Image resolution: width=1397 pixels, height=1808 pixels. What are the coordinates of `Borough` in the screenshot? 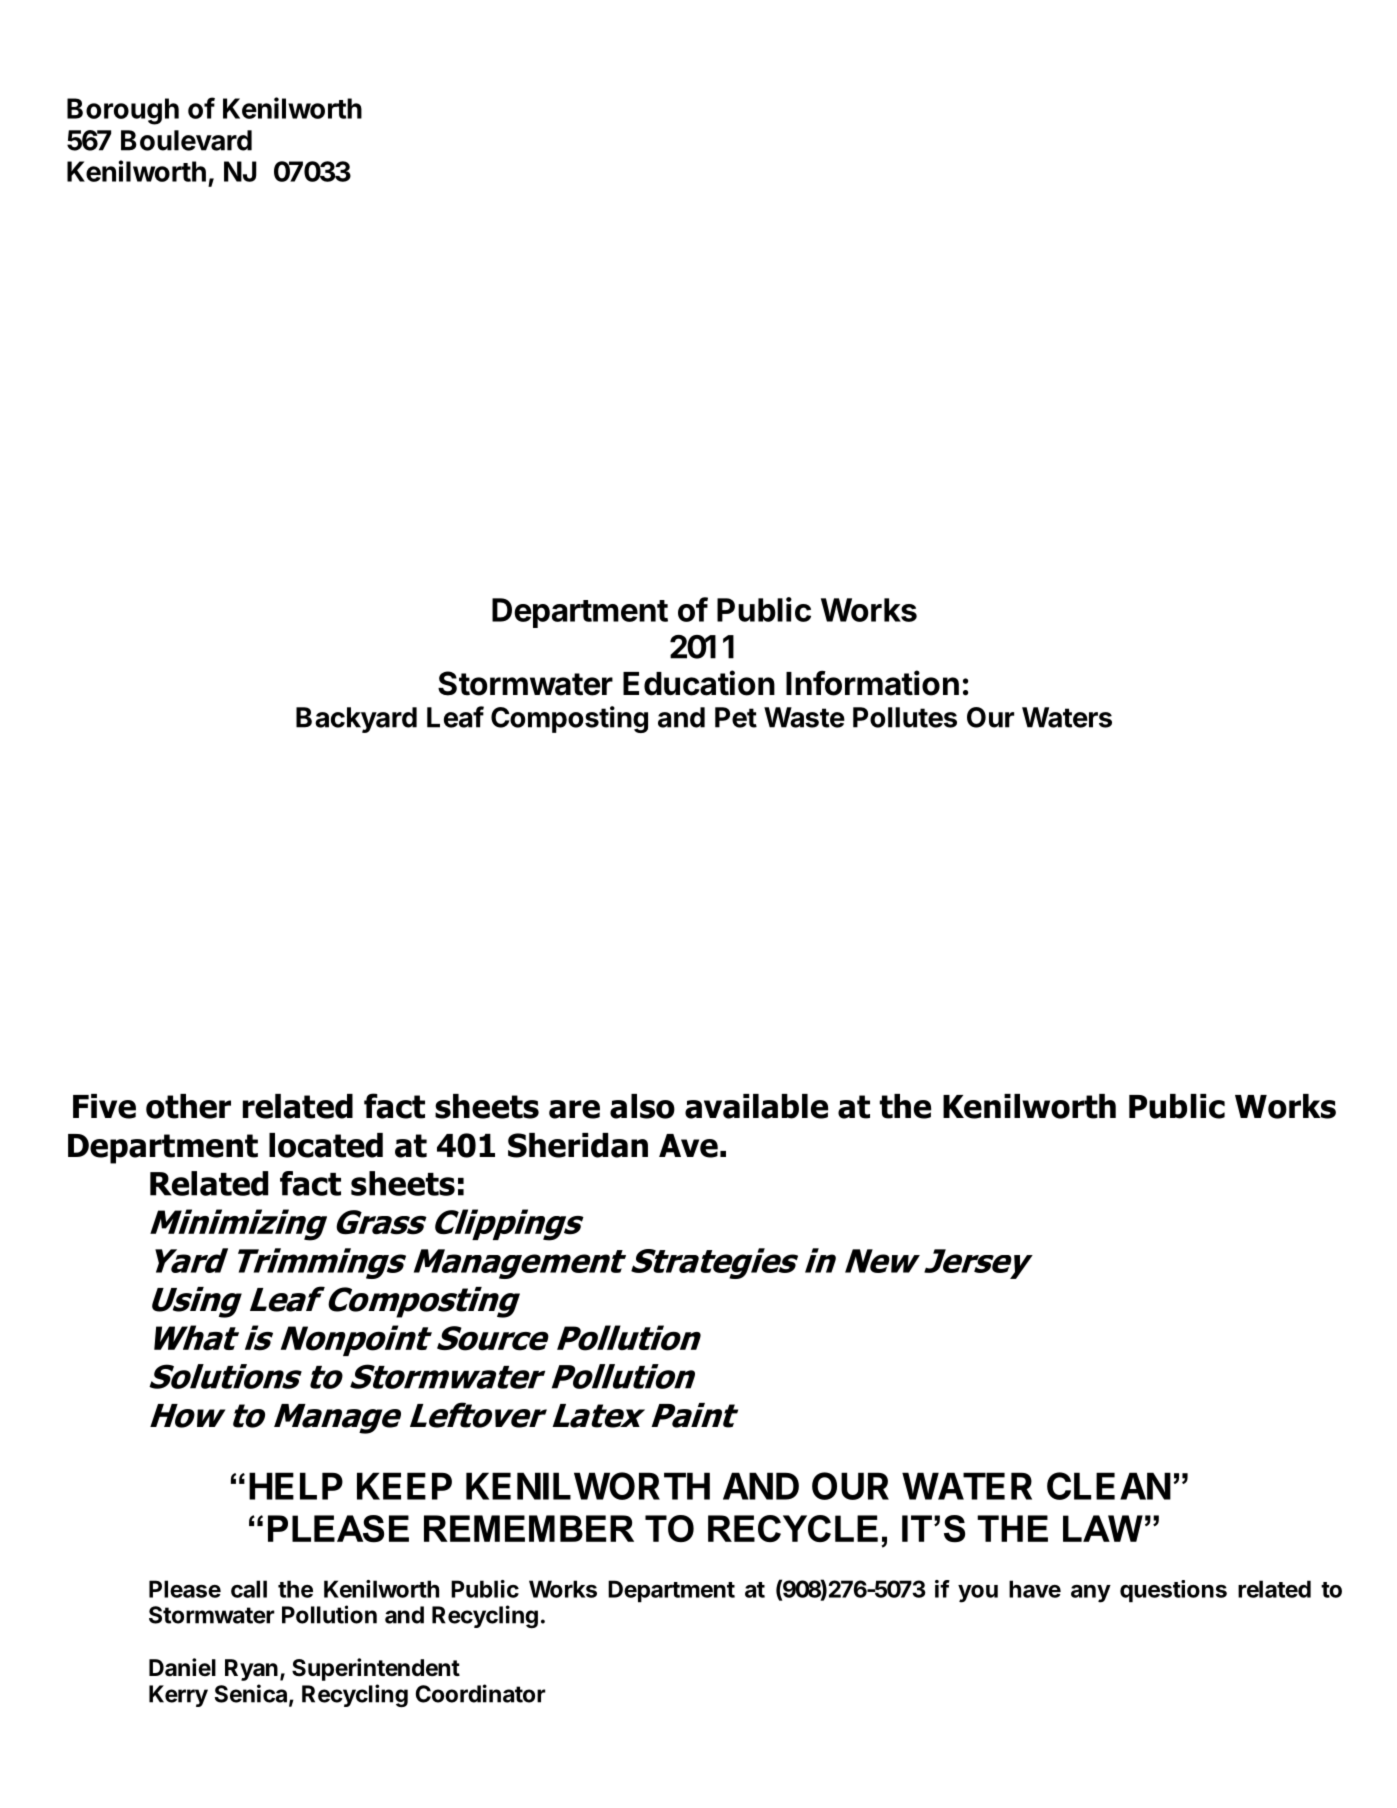 It's located at (123, 111).
